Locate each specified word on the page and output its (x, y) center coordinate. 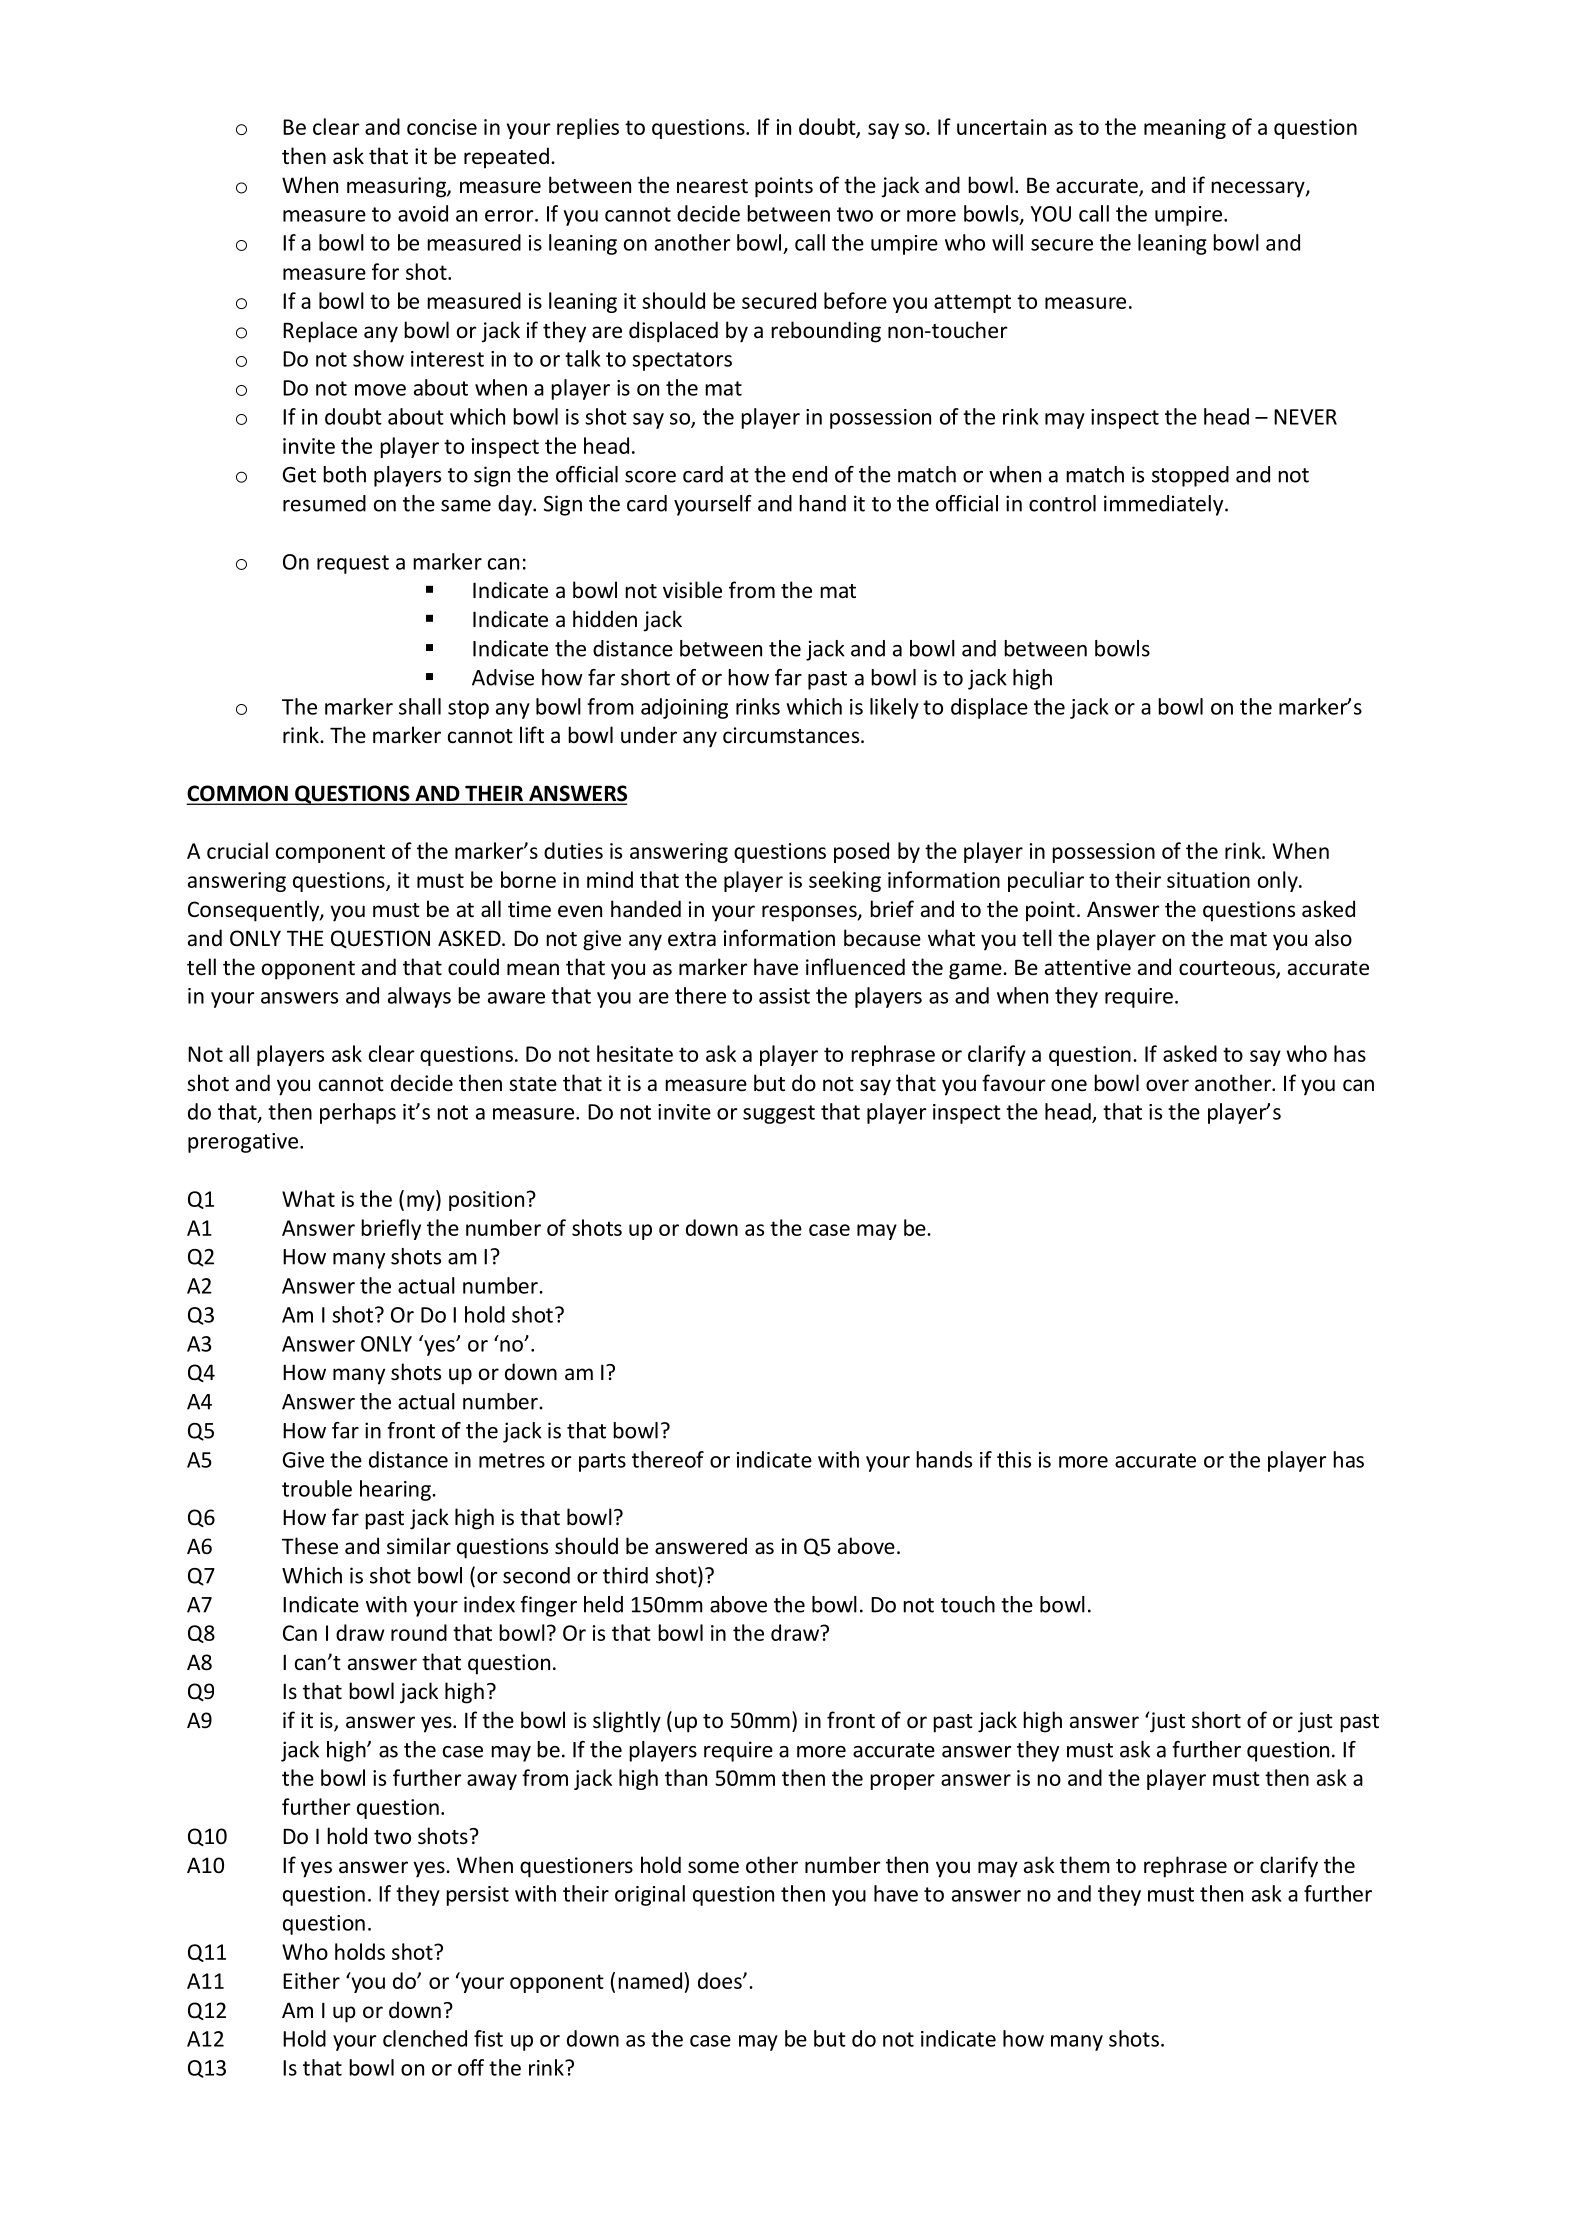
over (1167, 1085)
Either (311, 1980)
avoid (423, 213)
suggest (779, 1114)
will (1007, 242)
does (721, 1980)
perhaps (358, 1113)
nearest (712, 186)
